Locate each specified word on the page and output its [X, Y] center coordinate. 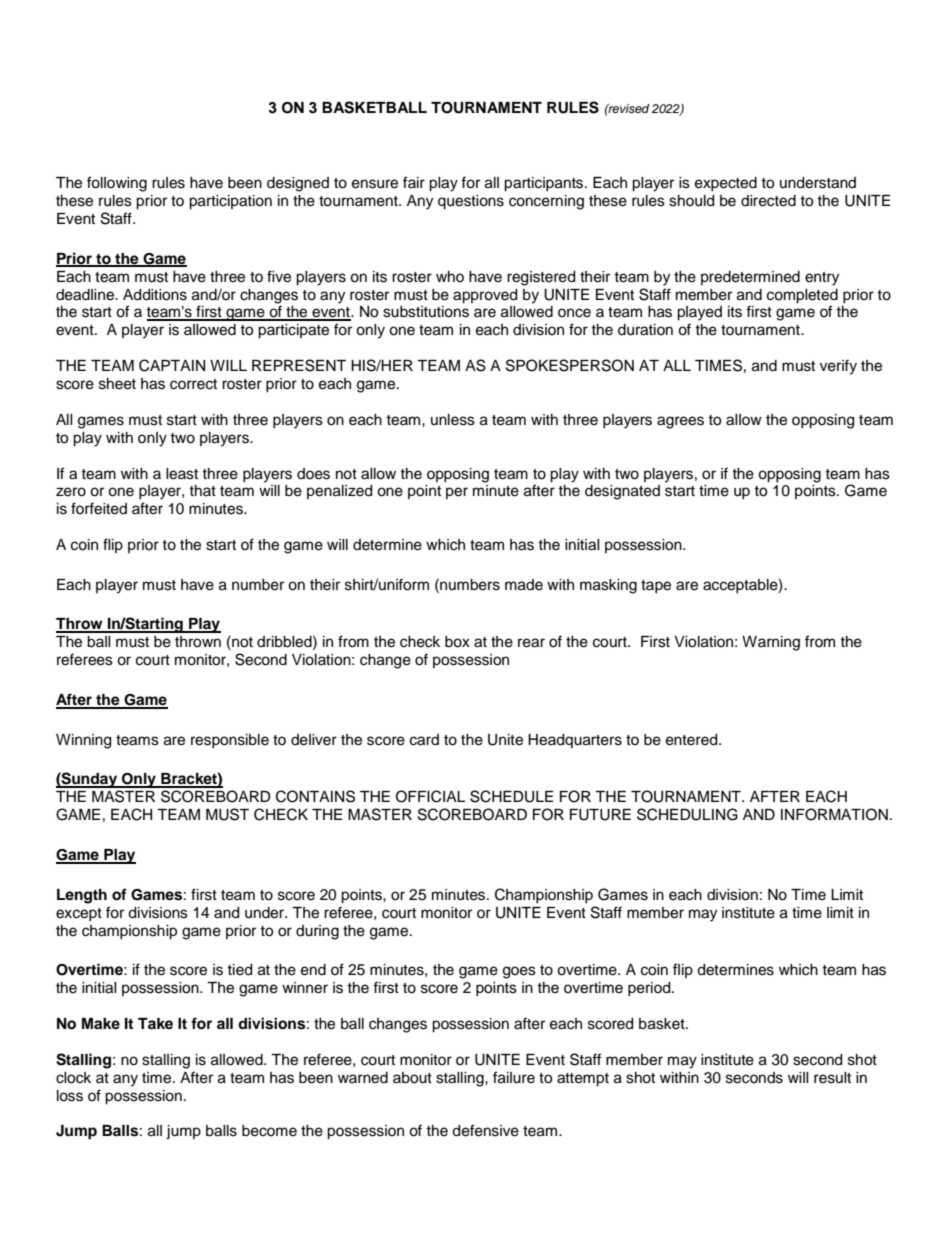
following [117, 184]
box [457, 642]
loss [70, 1096]
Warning [771, 643]
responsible [230, 741]
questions [471, 202]
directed [768, 201]
